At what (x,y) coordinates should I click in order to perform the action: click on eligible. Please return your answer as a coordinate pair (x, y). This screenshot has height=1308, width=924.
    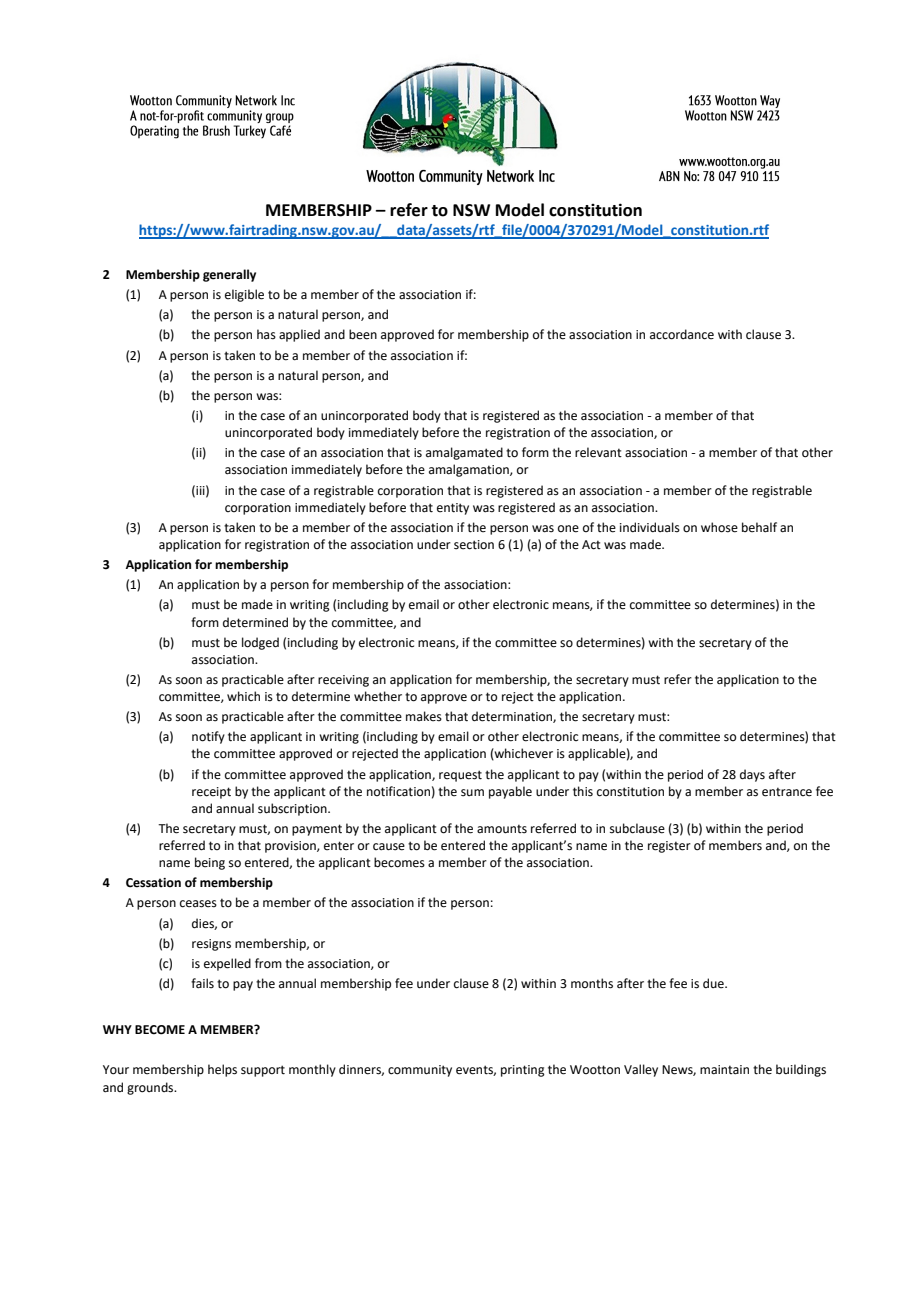
    Looking at the image, I should click on (244, 295).
